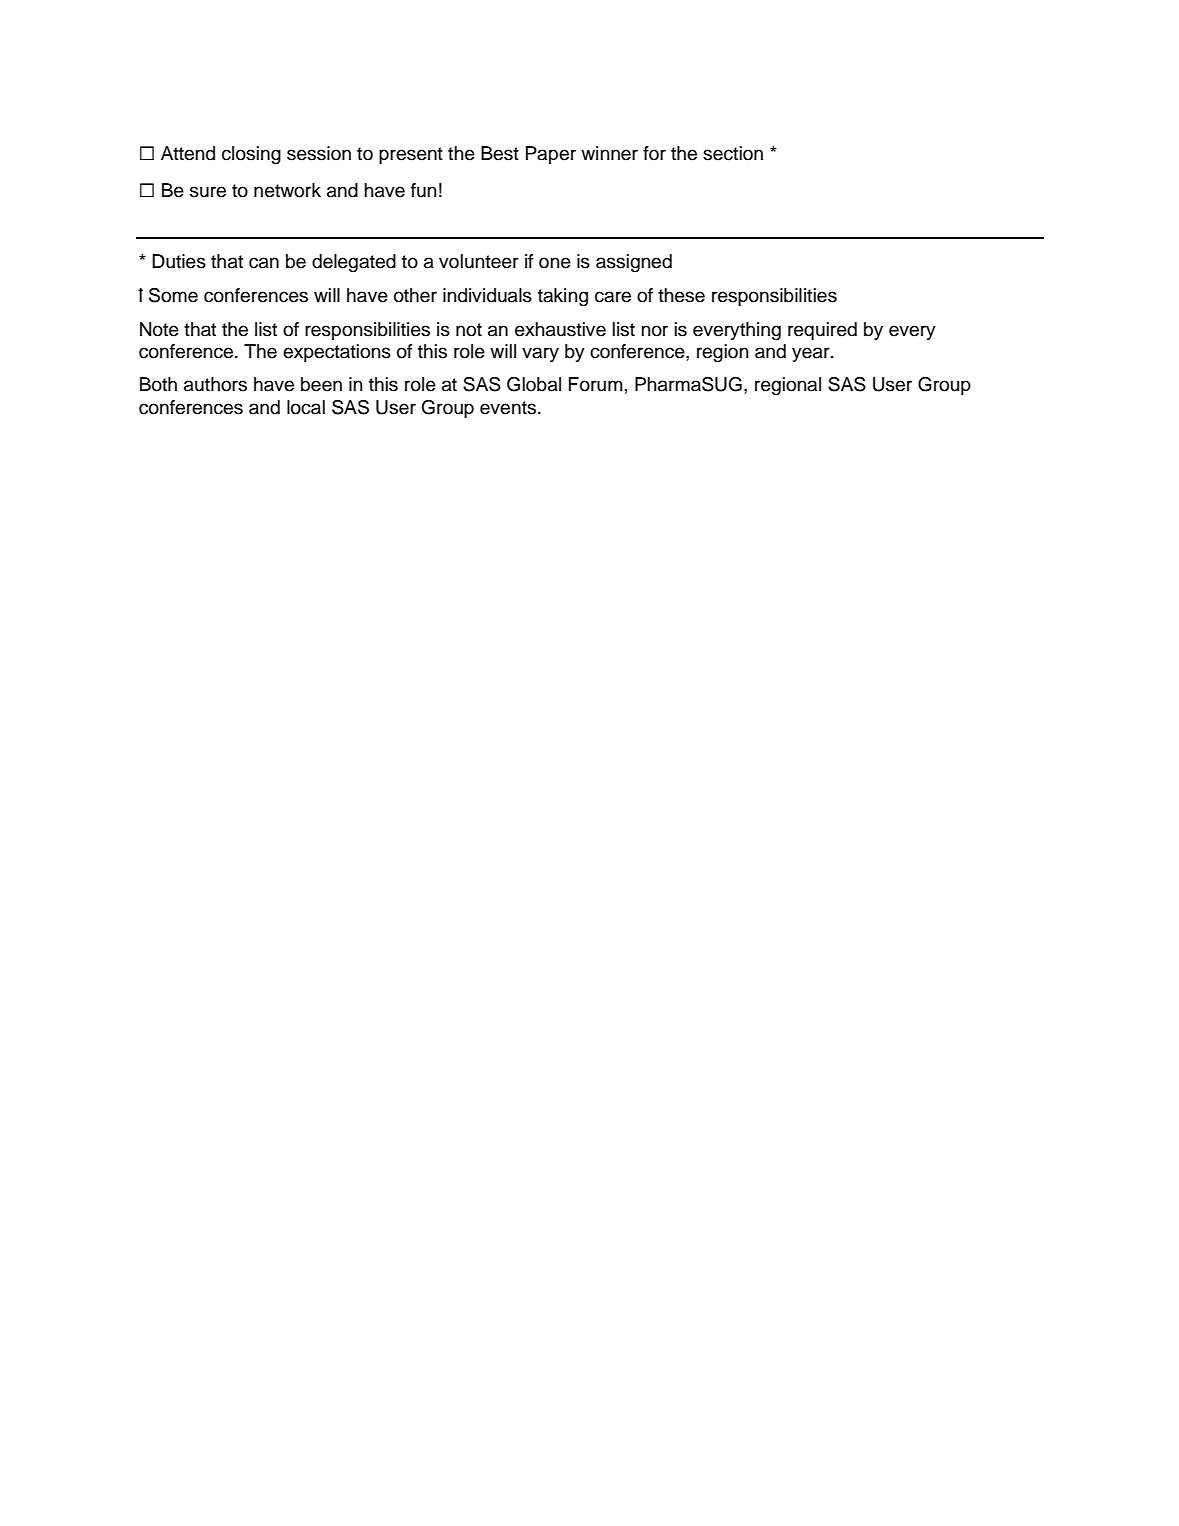  What do you see at coordinates (596, 384) in the image?
I see `Forum` at bounding box center [596, 384].
